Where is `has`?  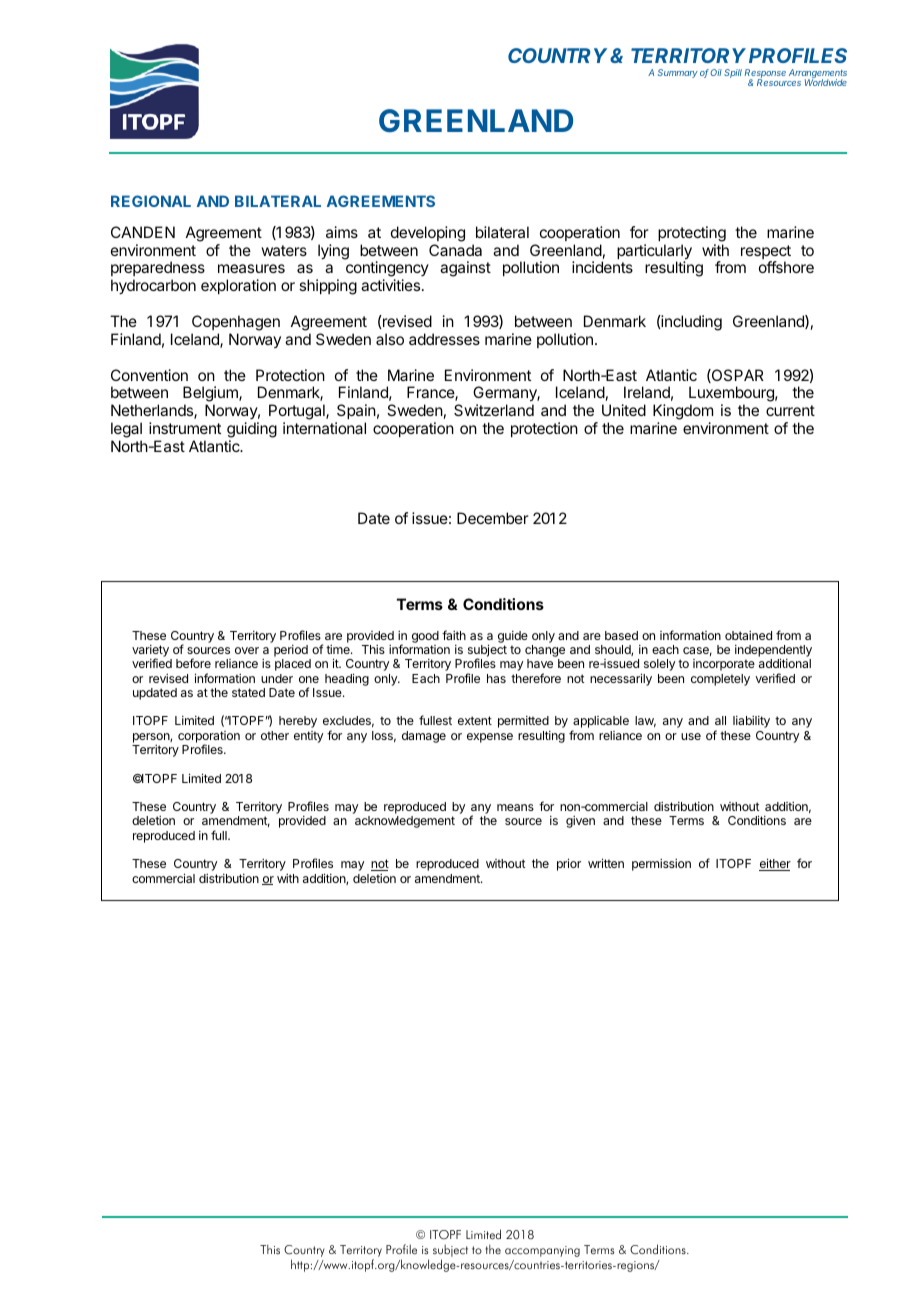 has is located at coordinates (496, 678).
